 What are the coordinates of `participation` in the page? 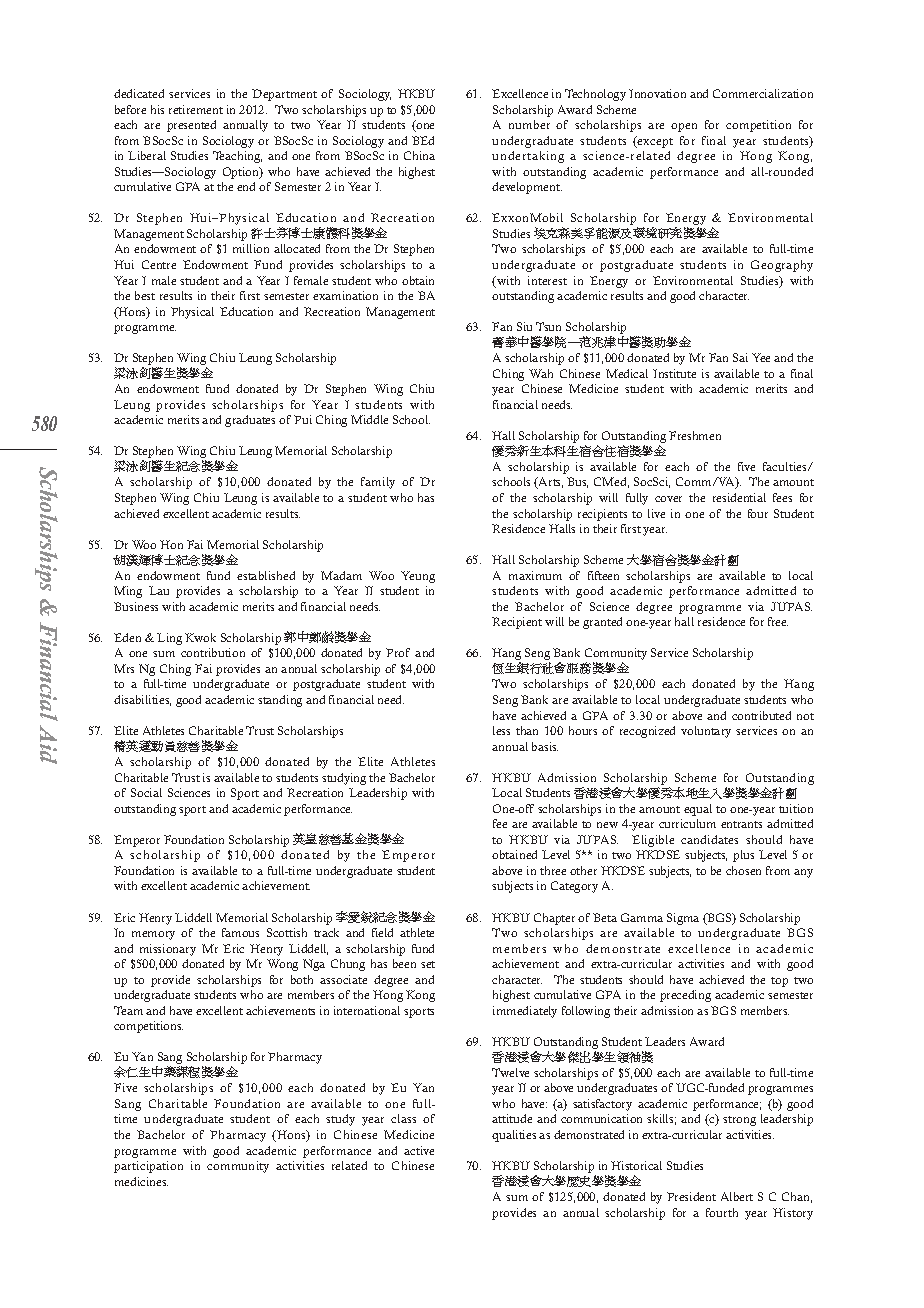 It's located at (148, 1167).
